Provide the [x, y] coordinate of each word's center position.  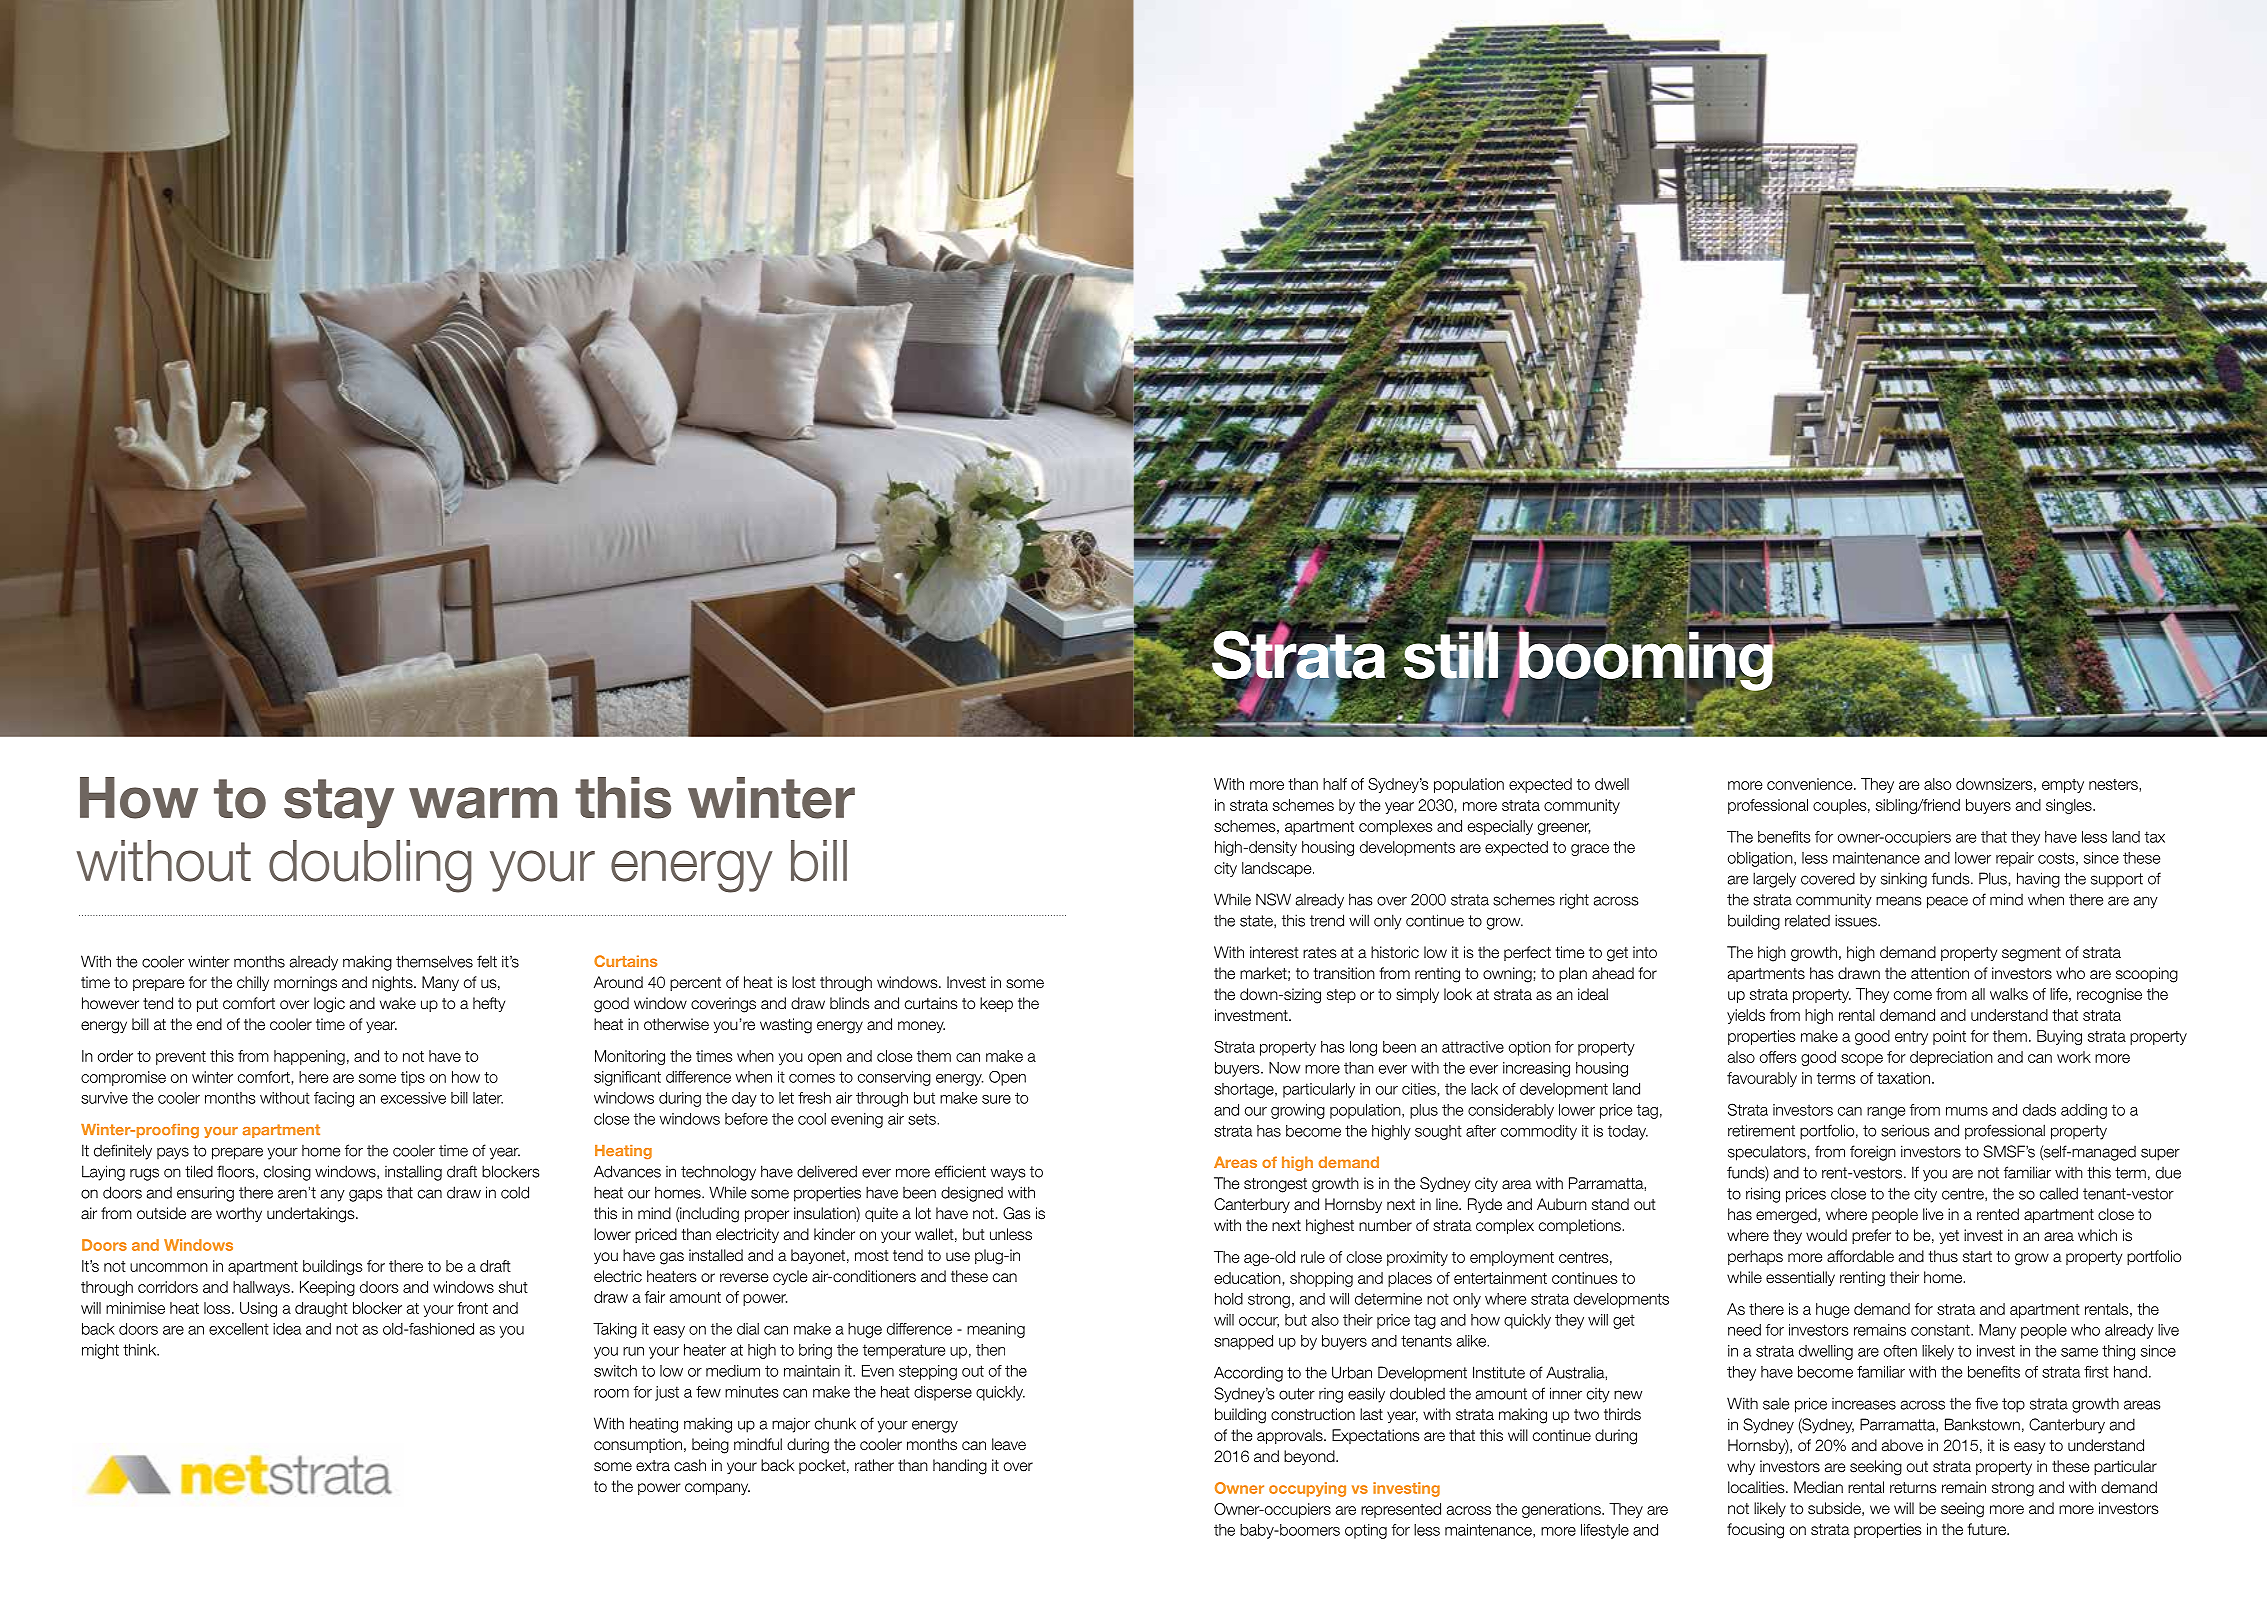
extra [653, 1466]
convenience [1811, 784]
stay [339, 803]
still [1450, 655]
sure [996, 1099]
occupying [1307, 1489]
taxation [1903, 1078]
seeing [1962, 1510]
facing [334, 1099]
